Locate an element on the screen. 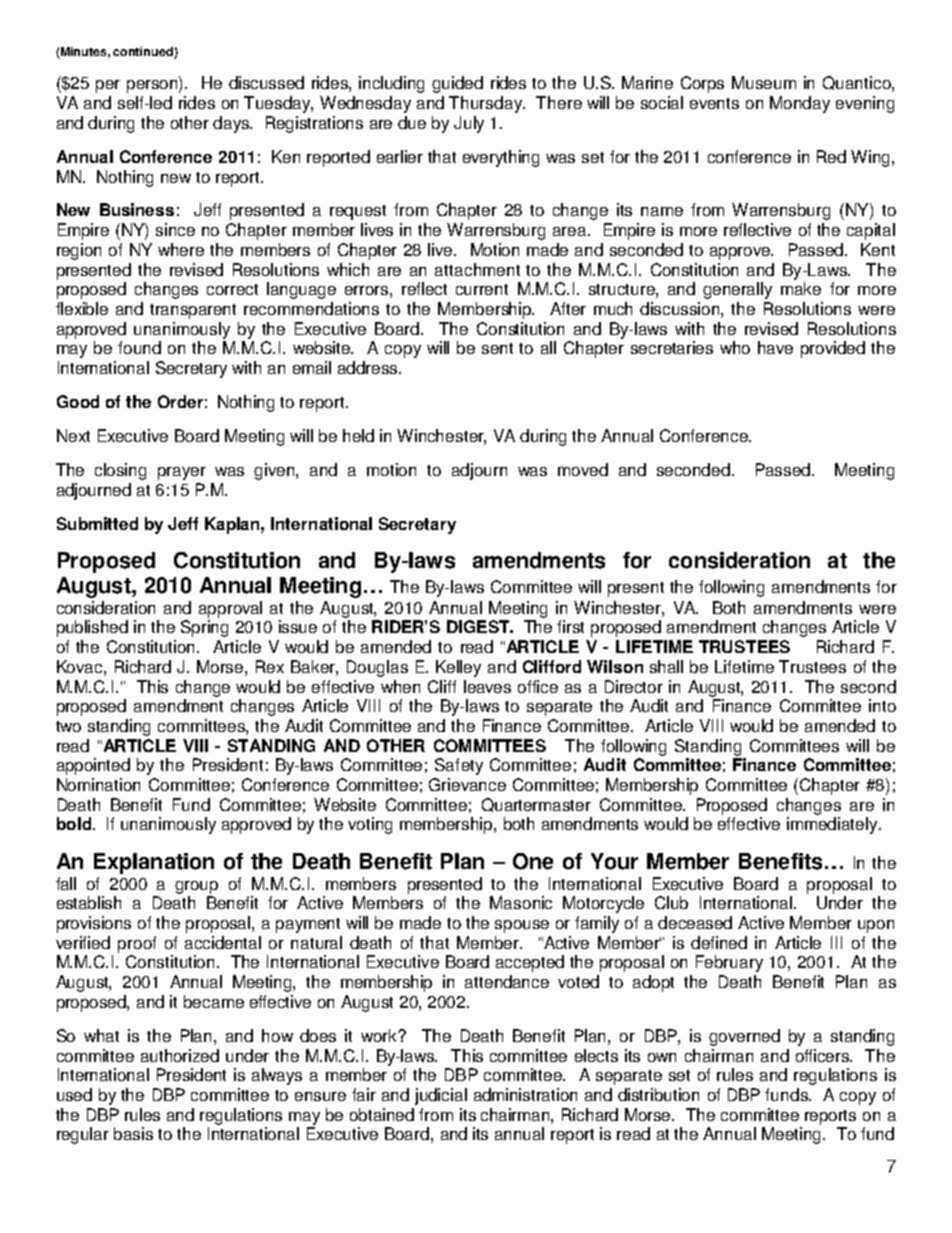 The height and width of the screenshot is (1233, 952). governed is located at coordinates (744, 1037).
